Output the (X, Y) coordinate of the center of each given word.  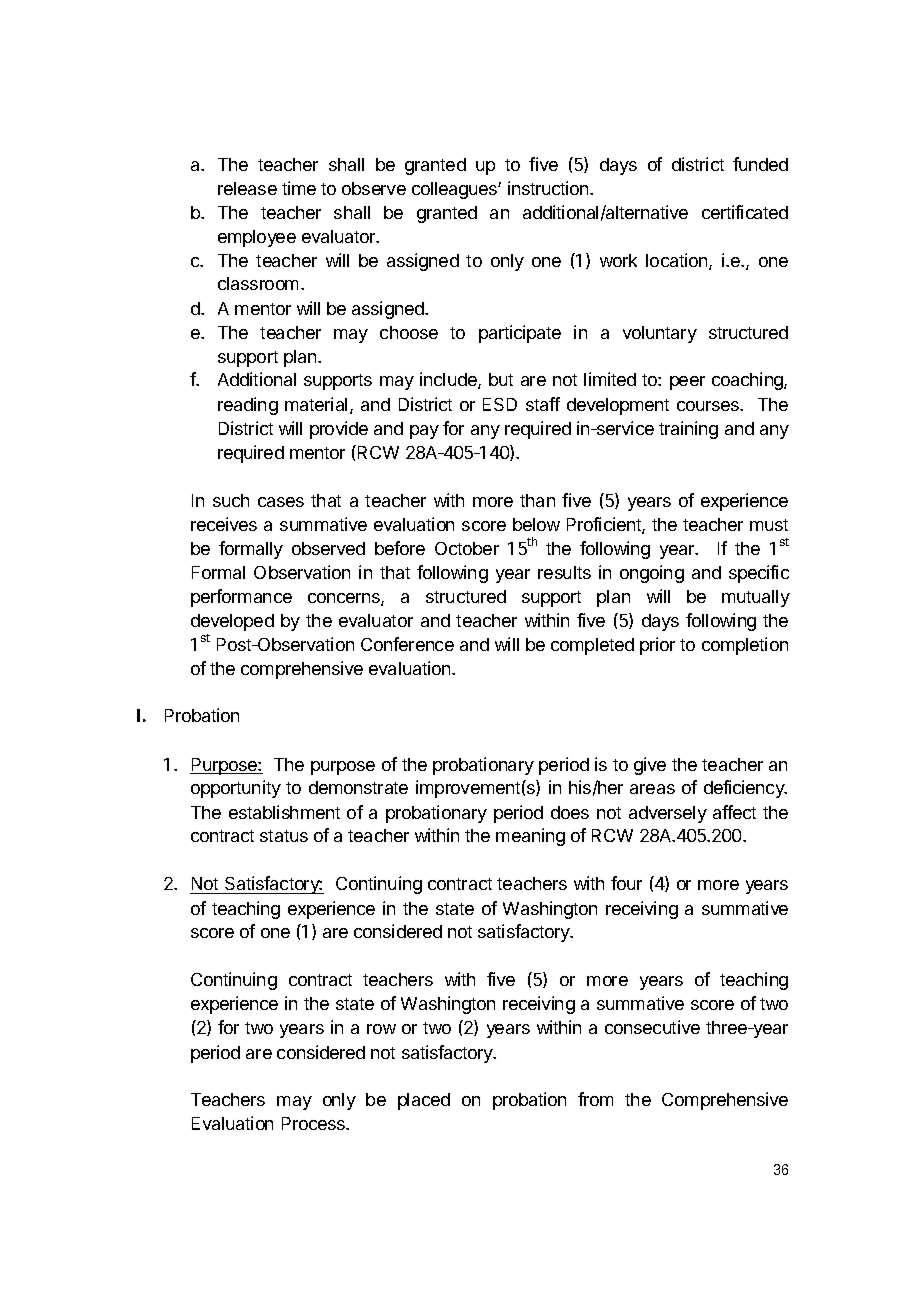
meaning (530, 837)
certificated (745, 212)
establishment (284, 812)
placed (424, 1101)
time (299, 188)
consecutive (652, 1027)
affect (734, 812)
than (537, 500)
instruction (549, 188)
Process (314, 1123)
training (688, 430)
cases (281, 502)
